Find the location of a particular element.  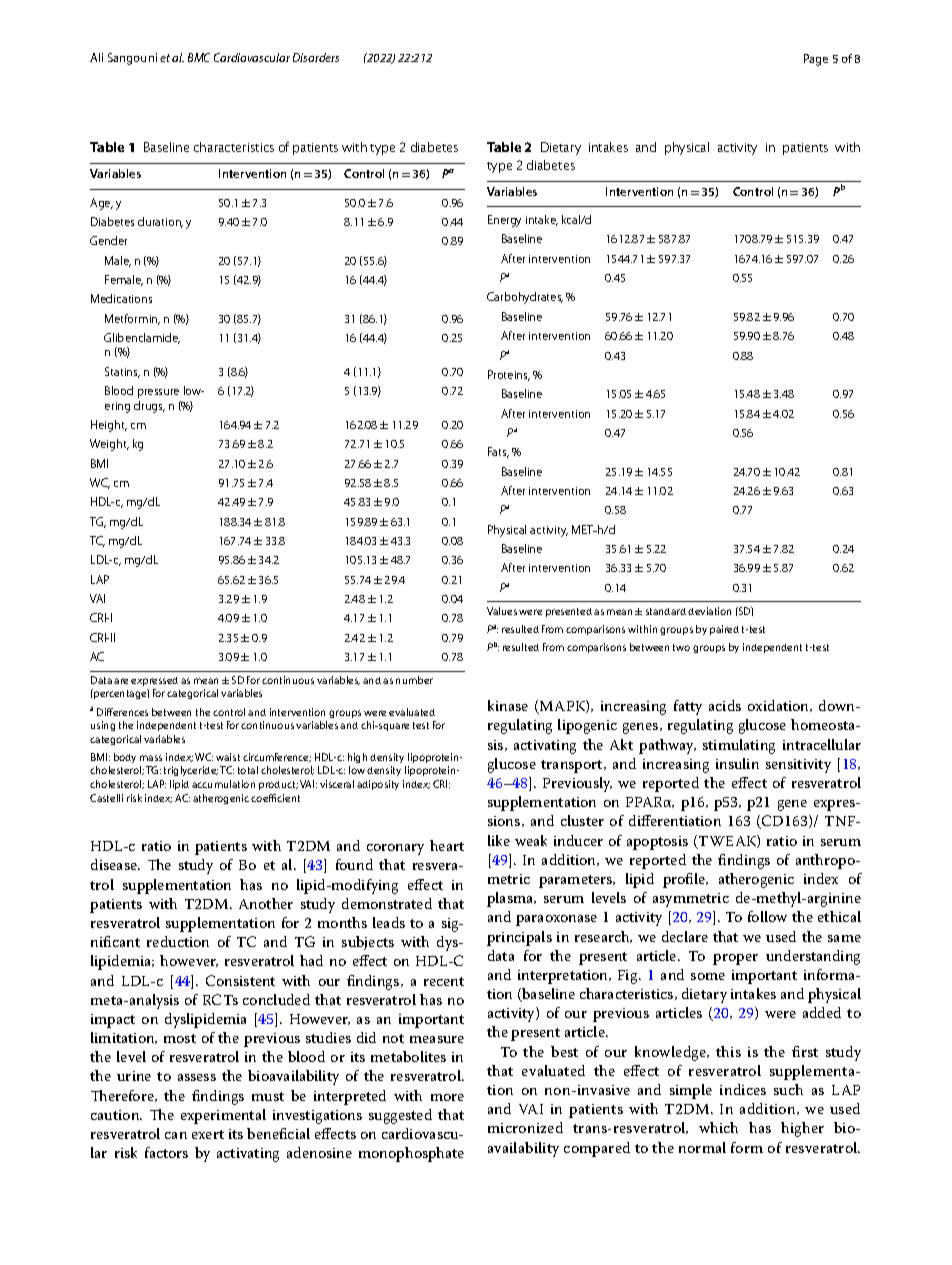

more is located at coordinates (447, 1097).
